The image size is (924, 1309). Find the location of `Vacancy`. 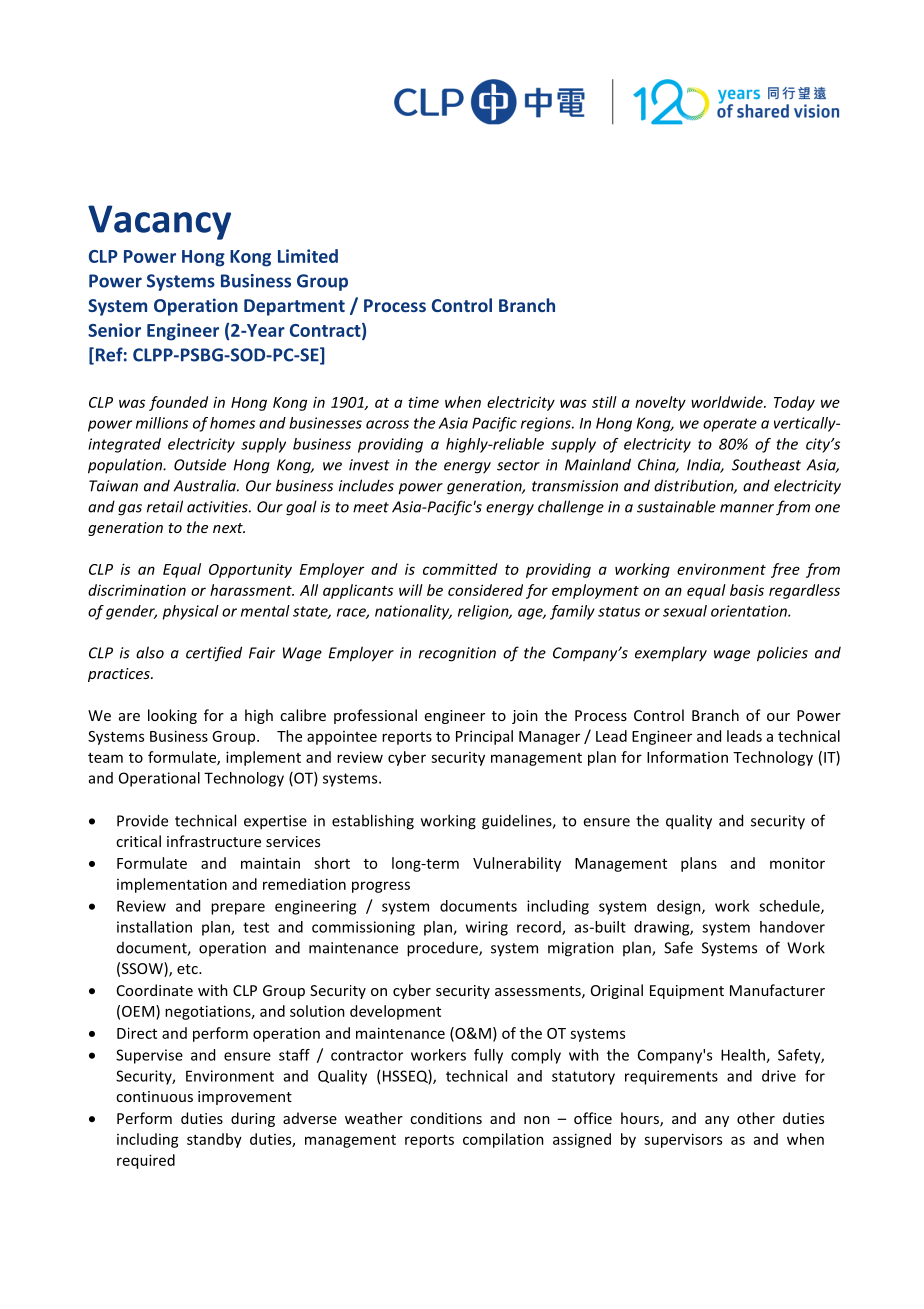

Vacancy is located at coordinates (159, 222).
